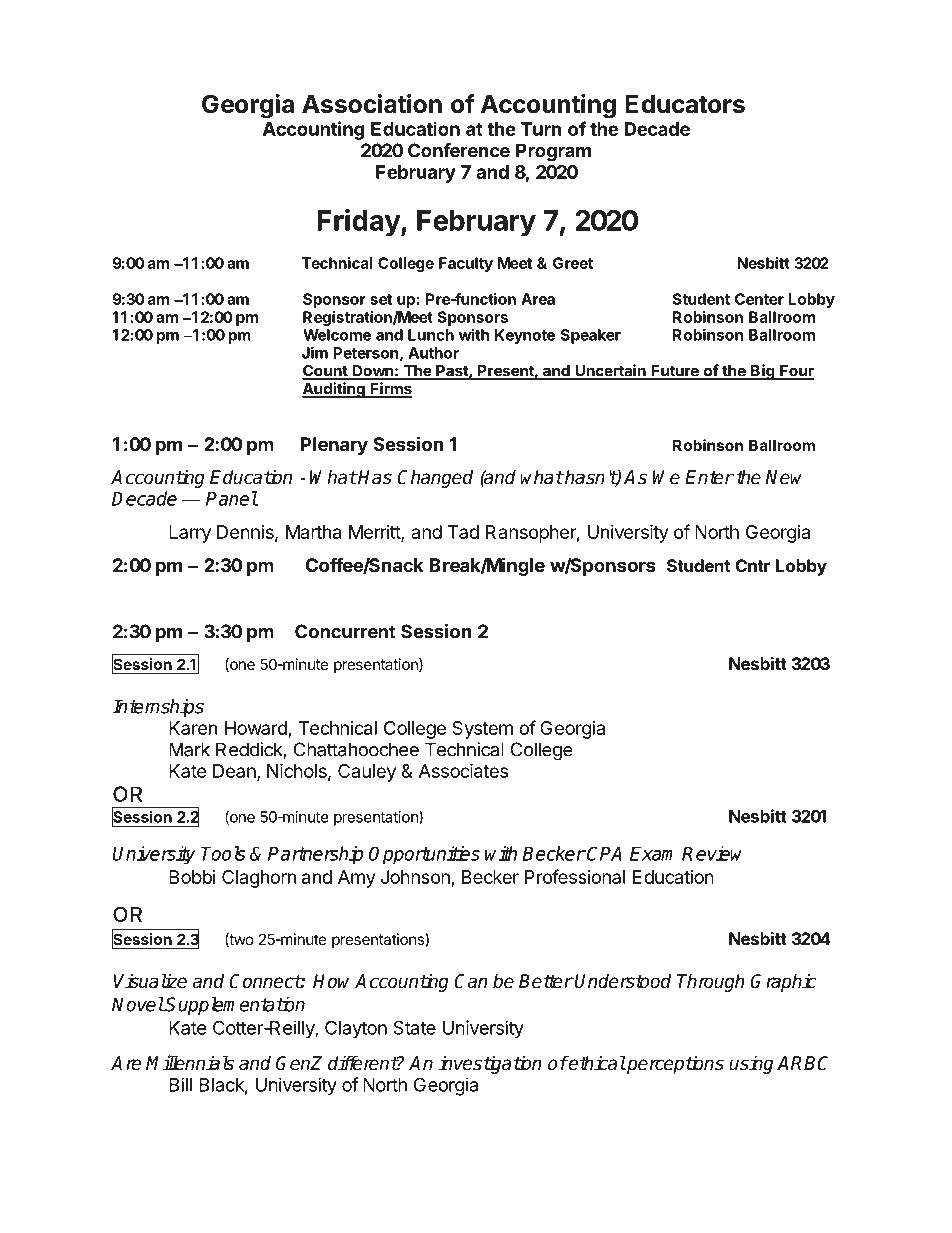 This screenshot has height=1233, width=952. What do you see at coordinates (433, 353) in the screenshot?
I see `Author` at bounding box center [433, 353].
